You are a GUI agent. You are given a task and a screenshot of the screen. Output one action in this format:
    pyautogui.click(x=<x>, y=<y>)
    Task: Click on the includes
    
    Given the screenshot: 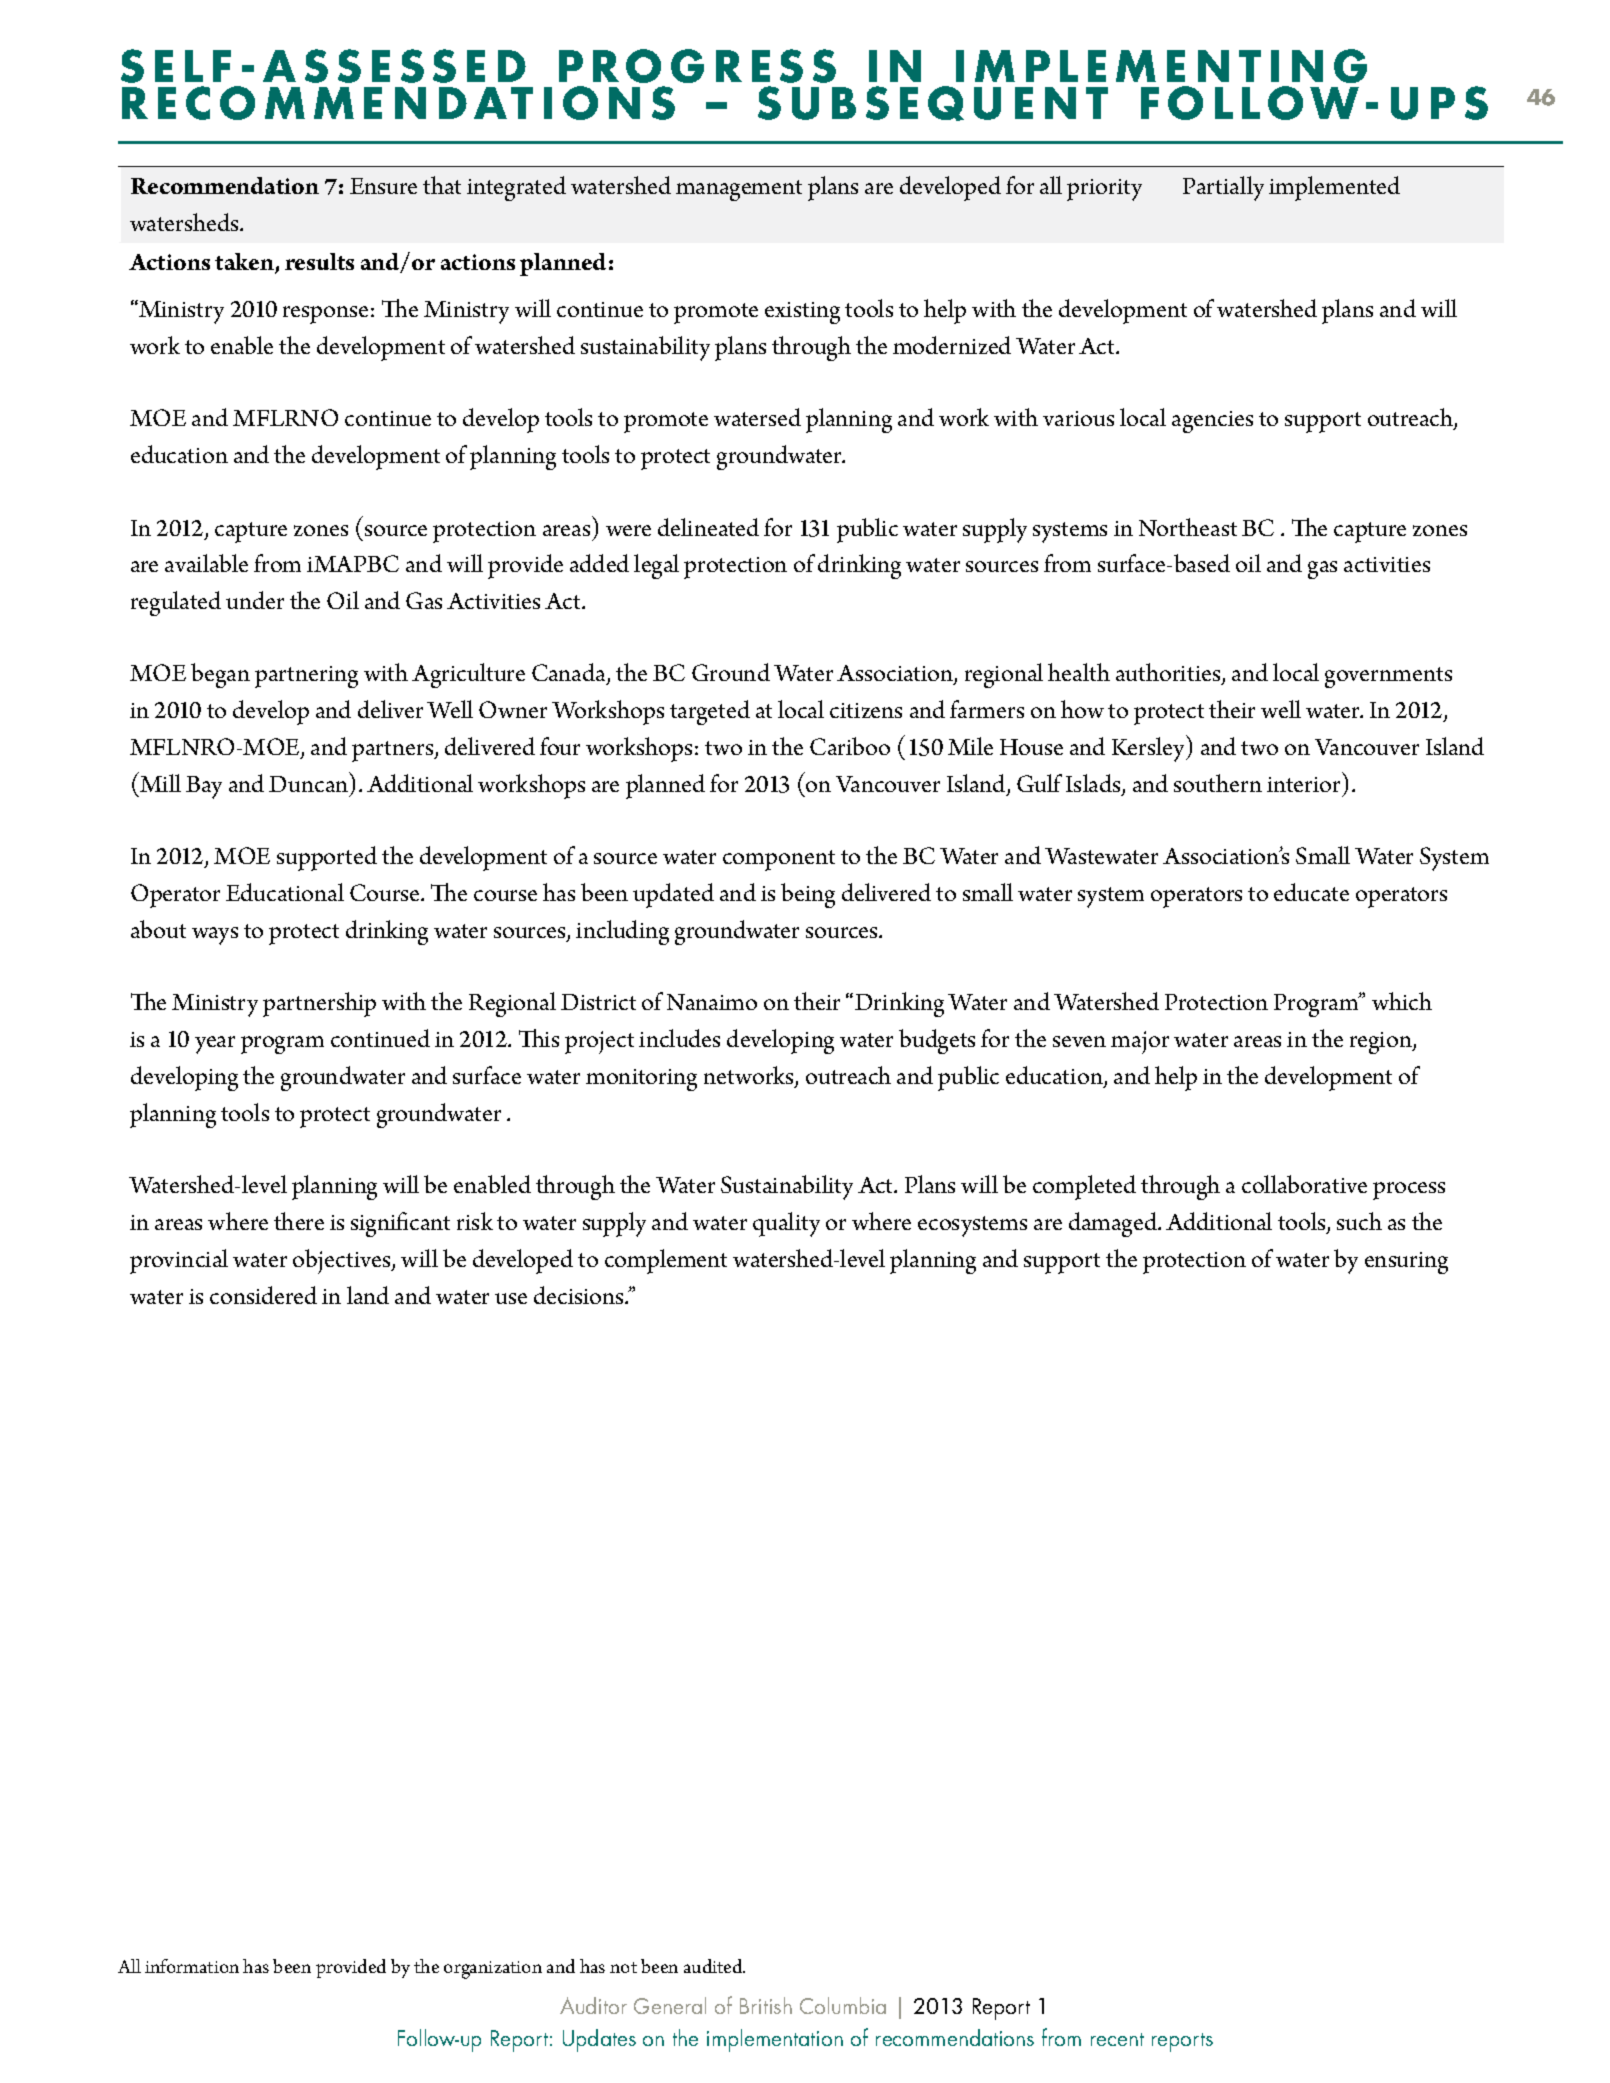 What is the action you would take?
    pyautogui.click(x=679, y=1038)
